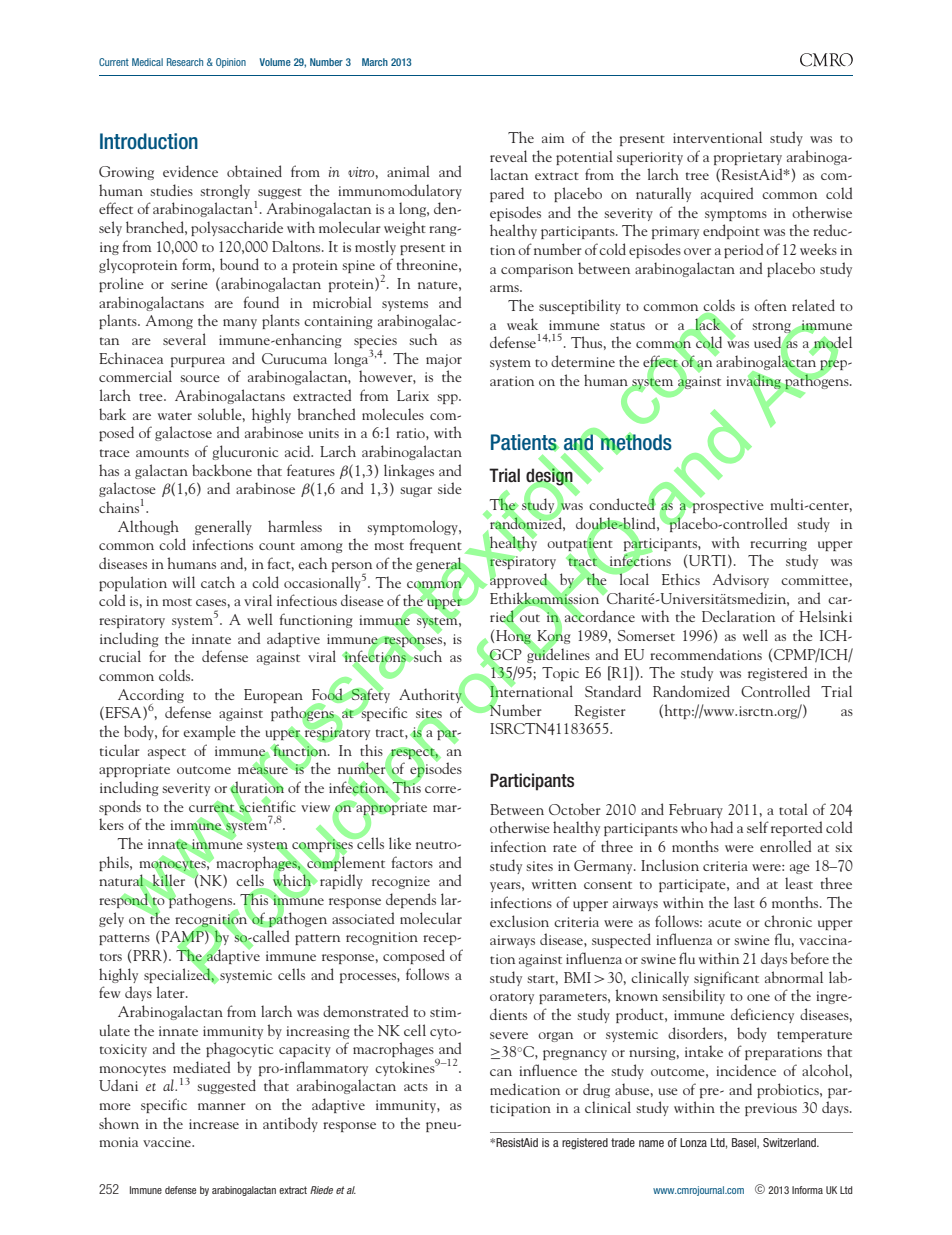 Image resolution: width=952 pixels, height=1235 pixels. I want to click on Advisory, so click(741, 580).
